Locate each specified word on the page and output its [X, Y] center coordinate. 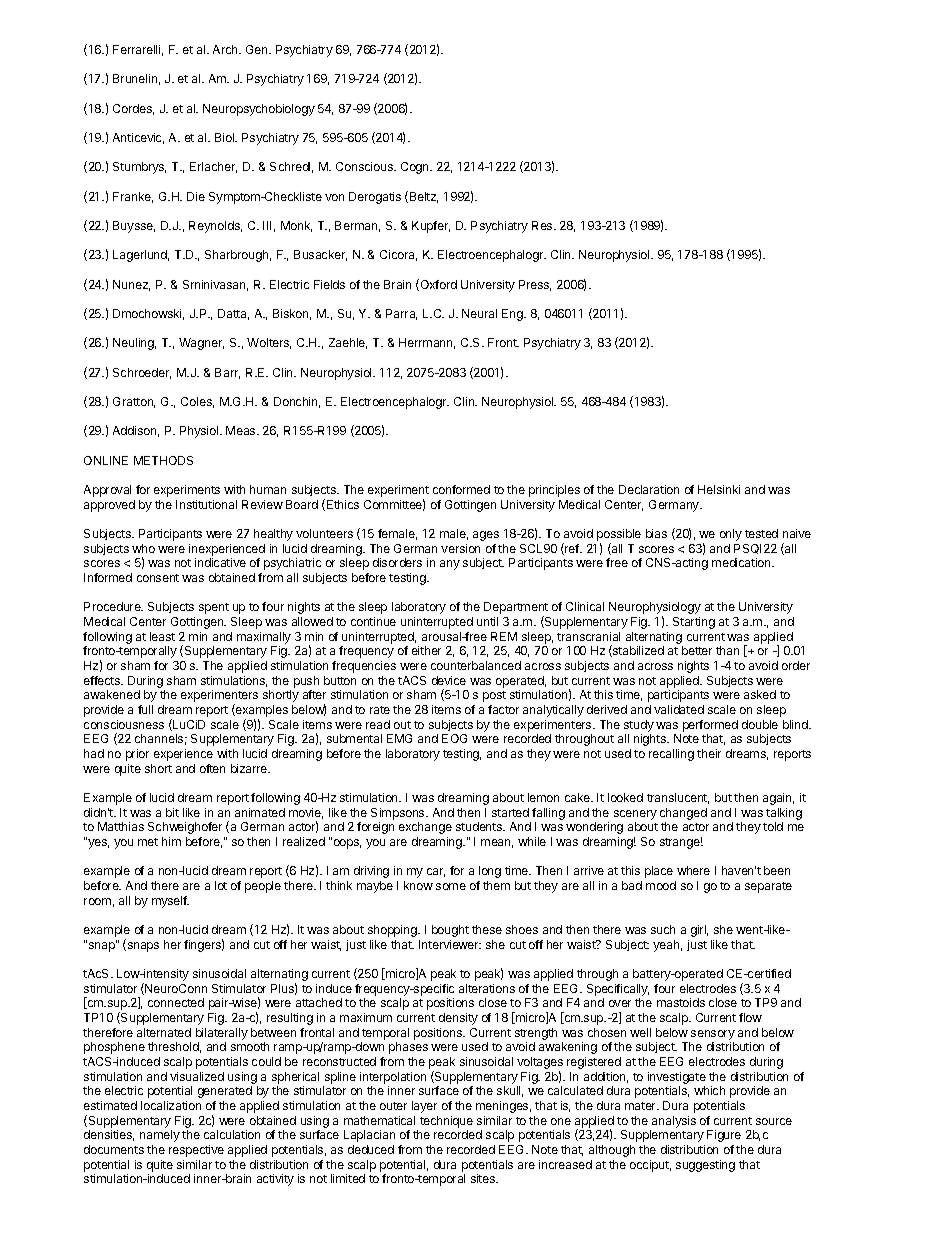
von [334, 197]
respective [196, 1151]
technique [446, 1122]
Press [535, 285]
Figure [724, 1136]
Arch [226, 49]
